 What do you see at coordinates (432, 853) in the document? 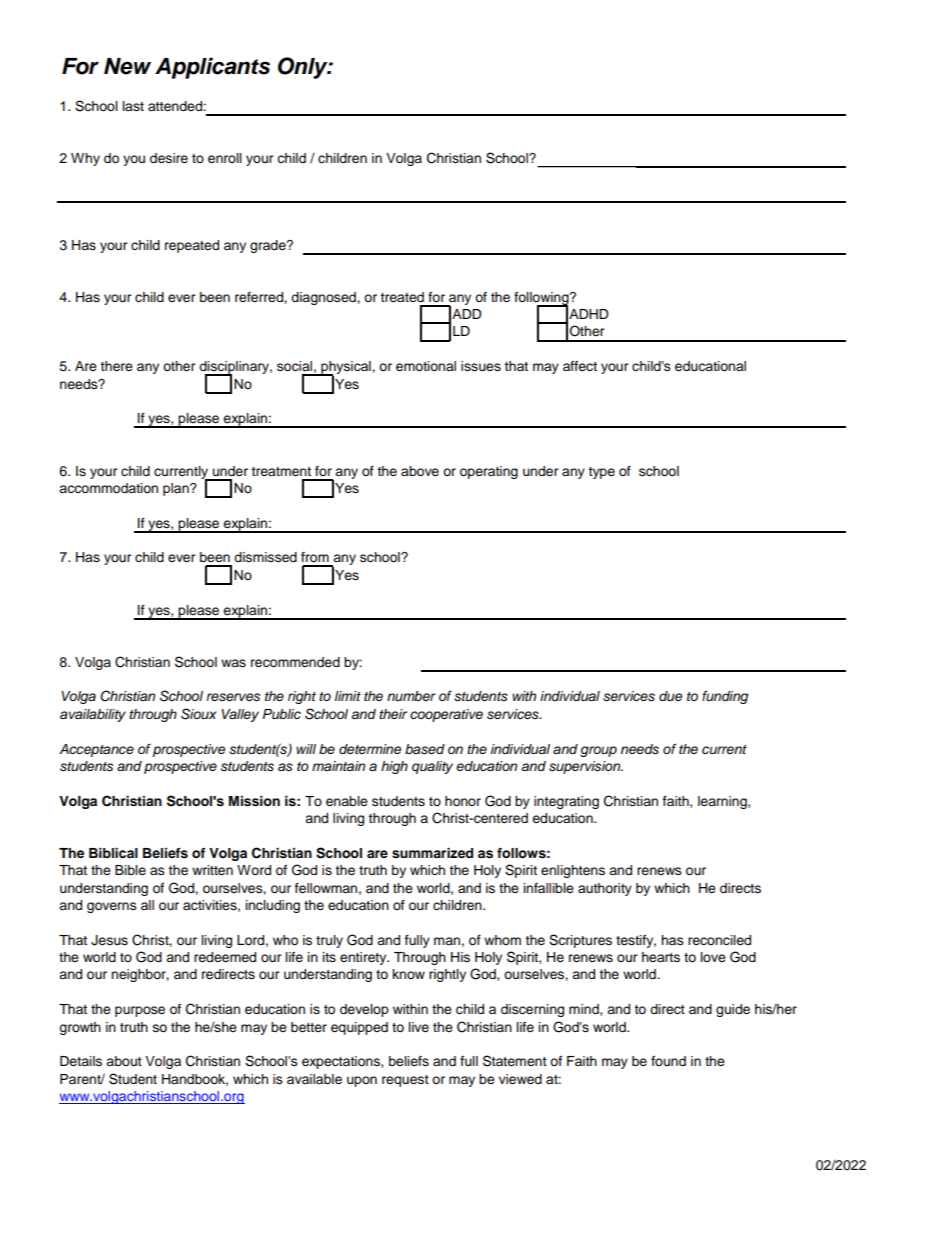
I see `summarized` at bounding box center [432, 853].
